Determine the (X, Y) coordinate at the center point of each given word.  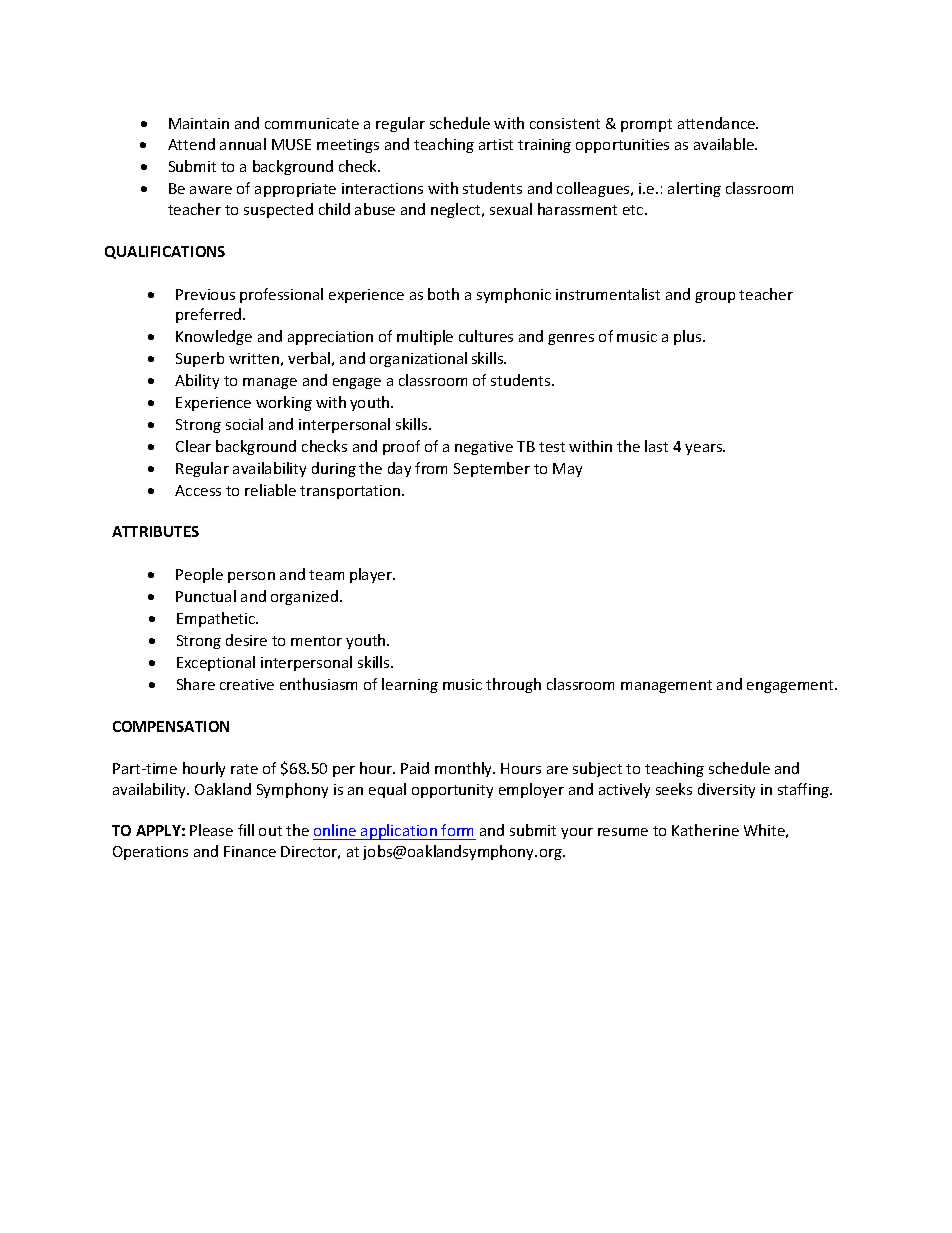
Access (198, 490)
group (715, 297)
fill (246, 830)
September (492, 469)
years (705, 449)
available (725, 144)
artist (496, 144)
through (513, 685)
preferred (210, 315)
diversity (726, 790)
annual (243, 144)
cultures (486, 336)
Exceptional (216, 663)
